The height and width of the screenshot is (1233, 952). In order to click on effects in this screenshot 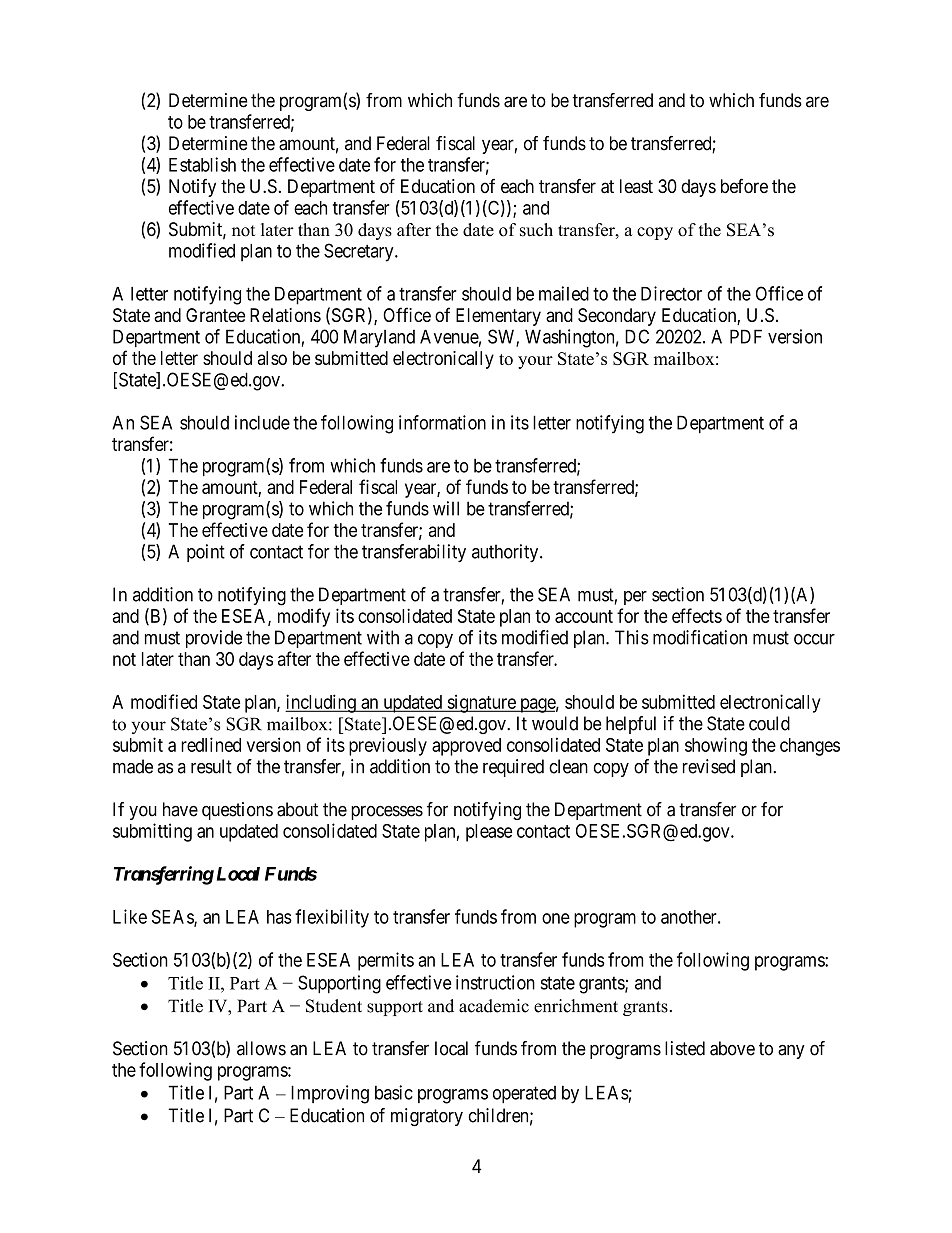, I will do `click(697, 615)`.
